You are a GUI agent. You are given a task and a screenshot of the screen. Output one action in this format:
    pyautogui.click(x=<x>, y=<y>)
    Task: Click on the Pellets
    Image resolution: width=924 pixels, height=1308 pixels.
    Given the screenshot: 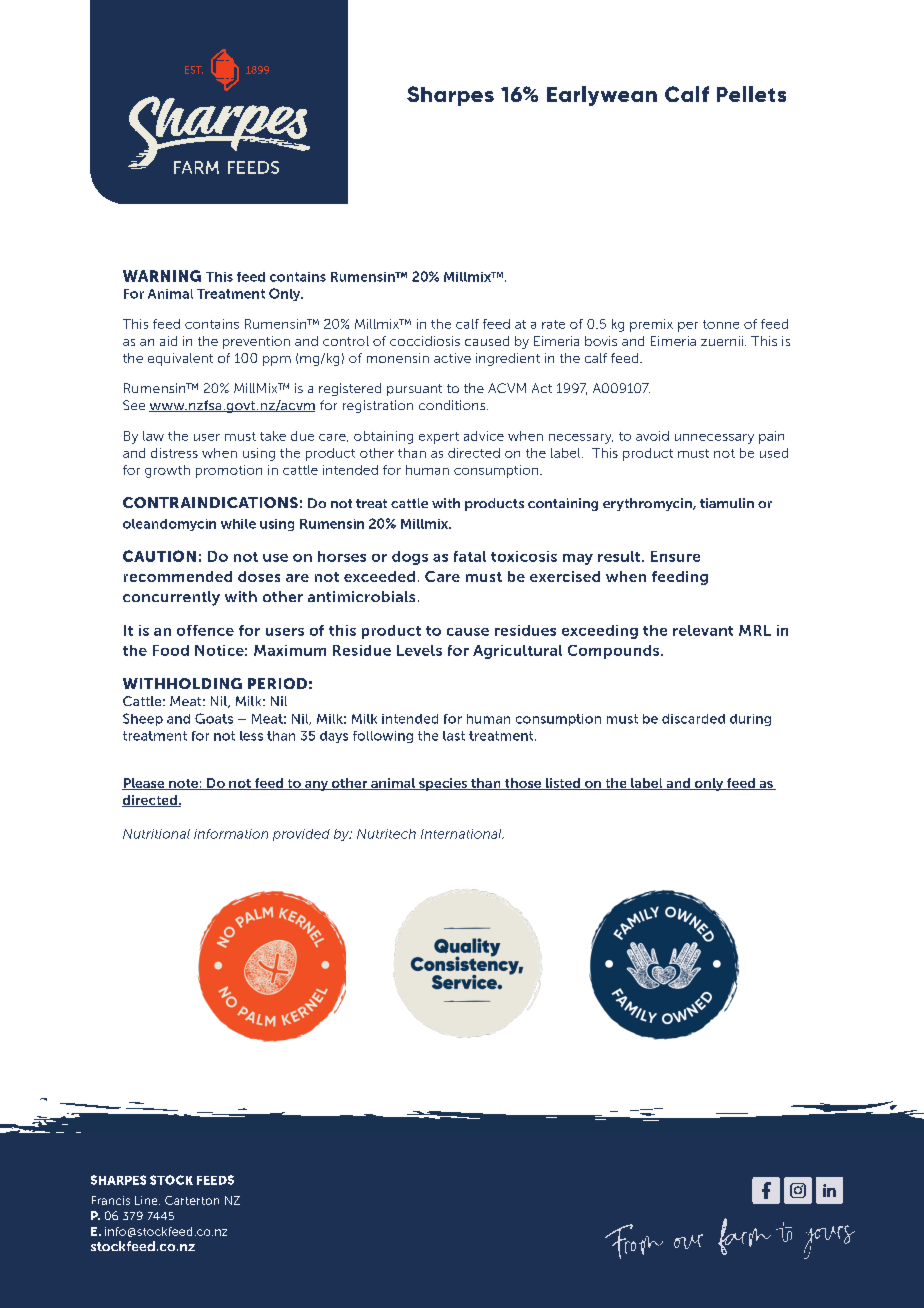 What is the action you would take?
    pyautogui.click(x=751, y=94)
